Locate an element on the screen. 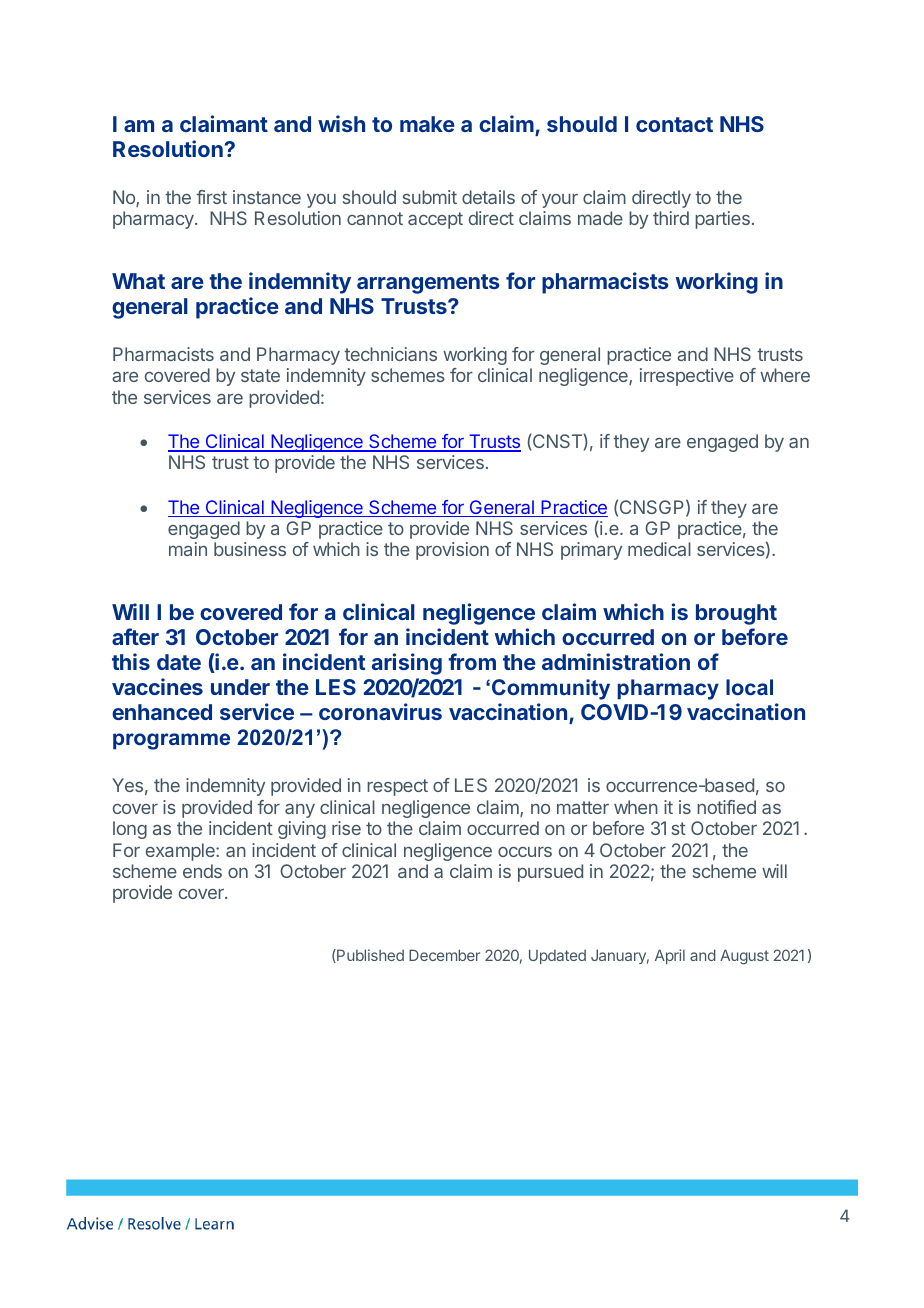  main is located at coordinates (188, 549).
